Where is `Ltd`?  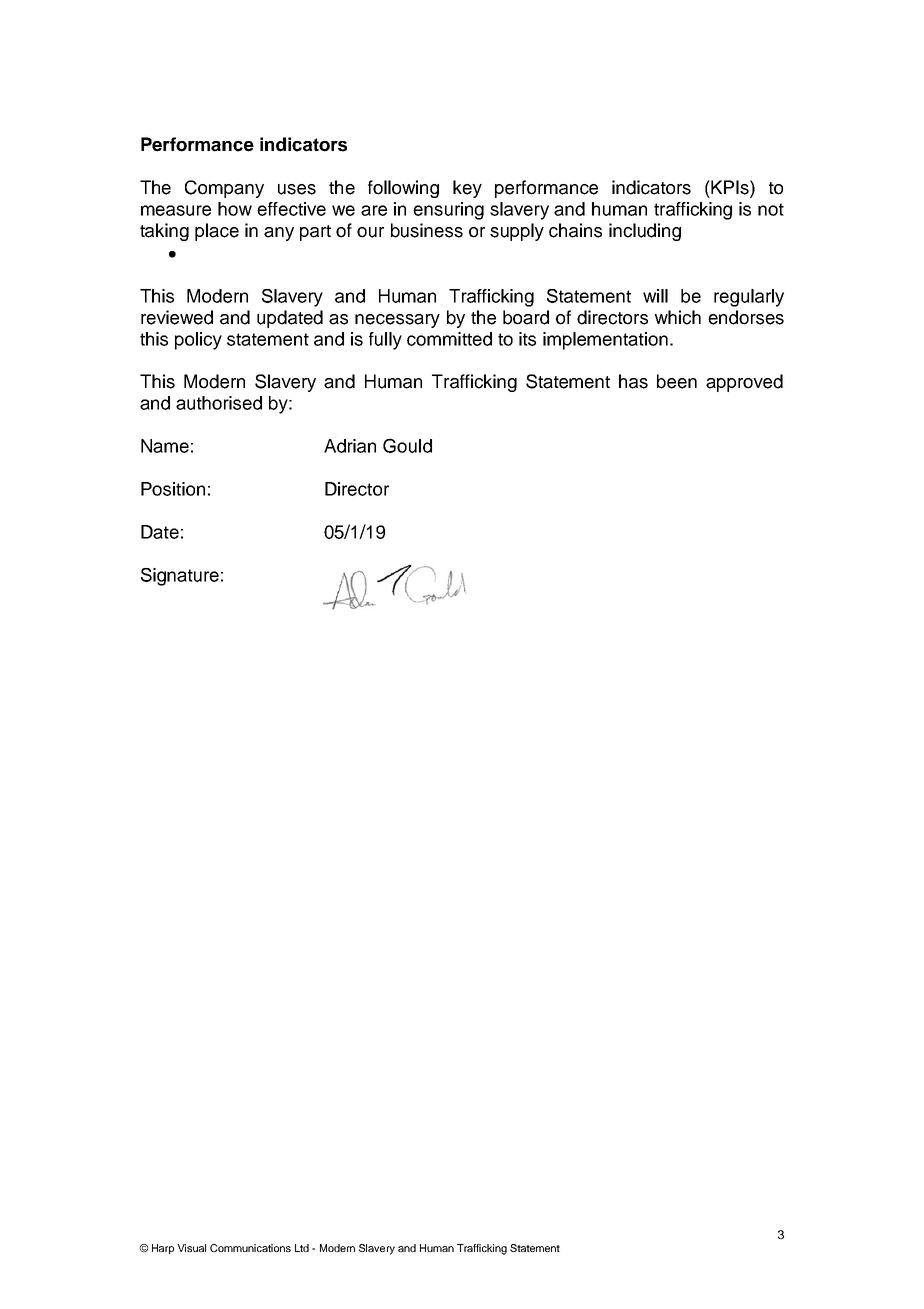 Ltd is located at coordinates (302, 1248).
